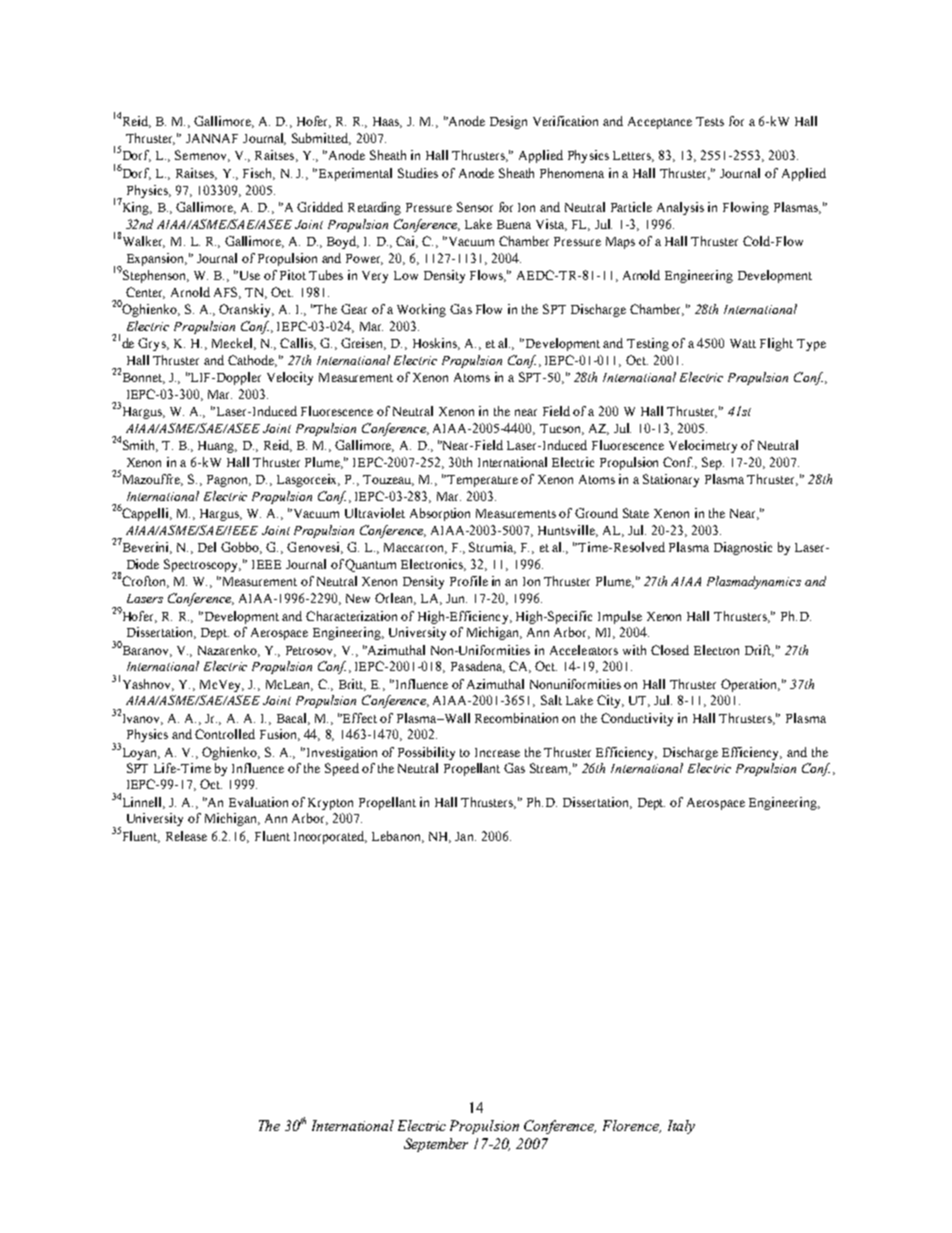 Image resolution: width=952 pixels, height=1233 pixels. Describe the element at coordinates (759, 651) in the screenshot. I see `Drift` at that location.
